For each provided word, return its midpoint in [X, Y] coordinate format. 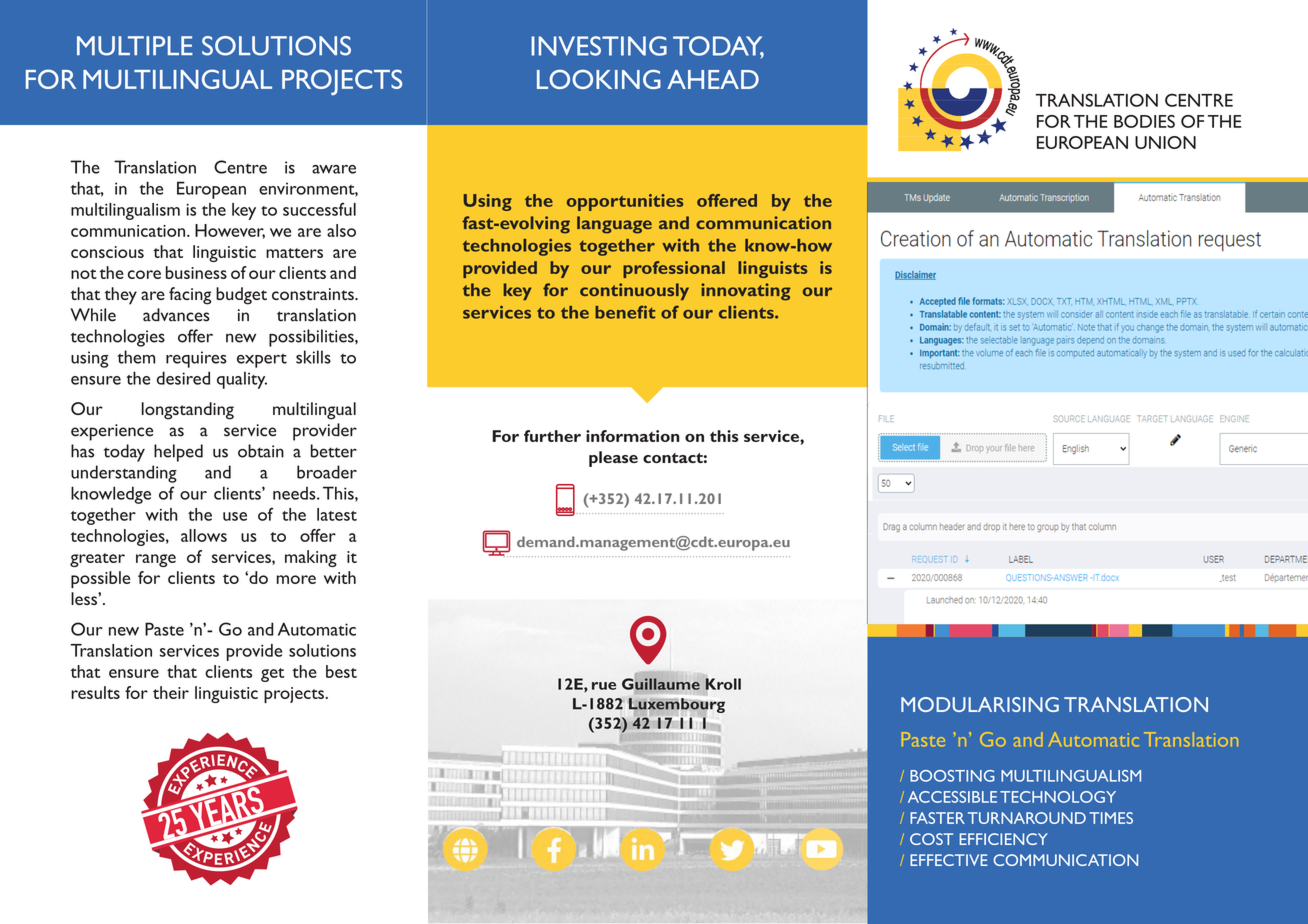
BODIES [1144, 121]
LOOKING [599, 79]
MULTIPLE [135, 46]
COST [931, 839]
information [633, 436]
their [171, 692]
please [613, 459]
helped [178, 453]
